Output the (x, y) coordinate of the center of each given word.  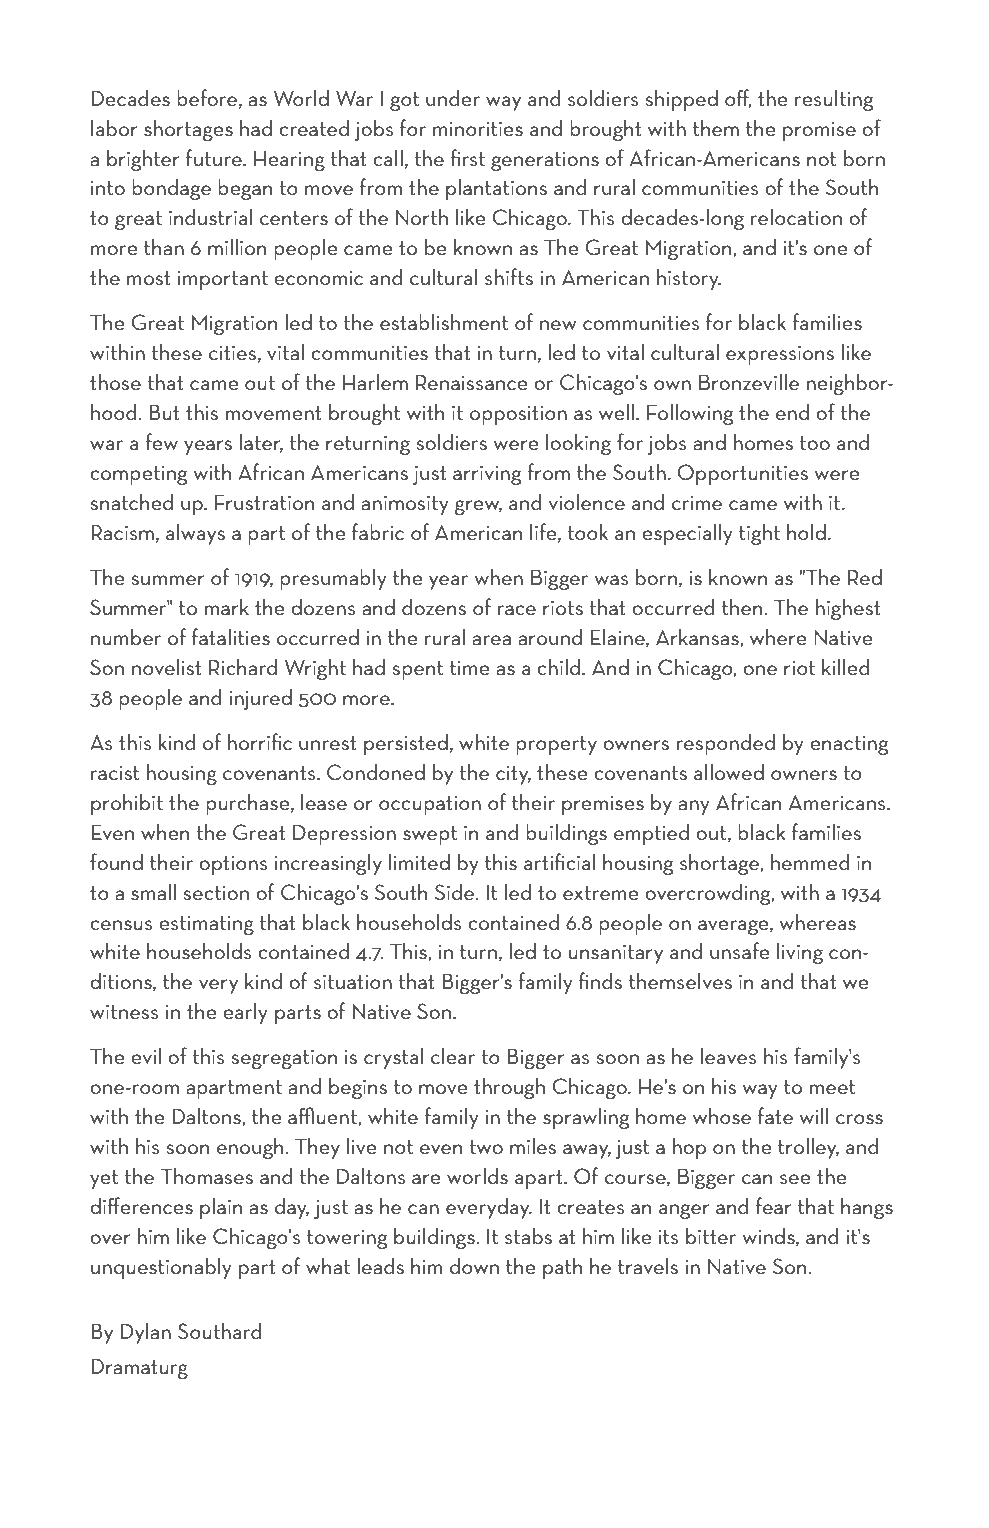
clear (453, 1056)
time (470, 668)
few (161, 441)
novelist (167, 666)
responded (726, 744)
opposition (518, 415)
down (474, 1266)
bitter (711, 1236)
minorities (478, 129)
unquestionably (161, 1268)
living (800, 953)
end (792, 412)
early (245, 1013)
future (215, 157)
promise (819, 131)
